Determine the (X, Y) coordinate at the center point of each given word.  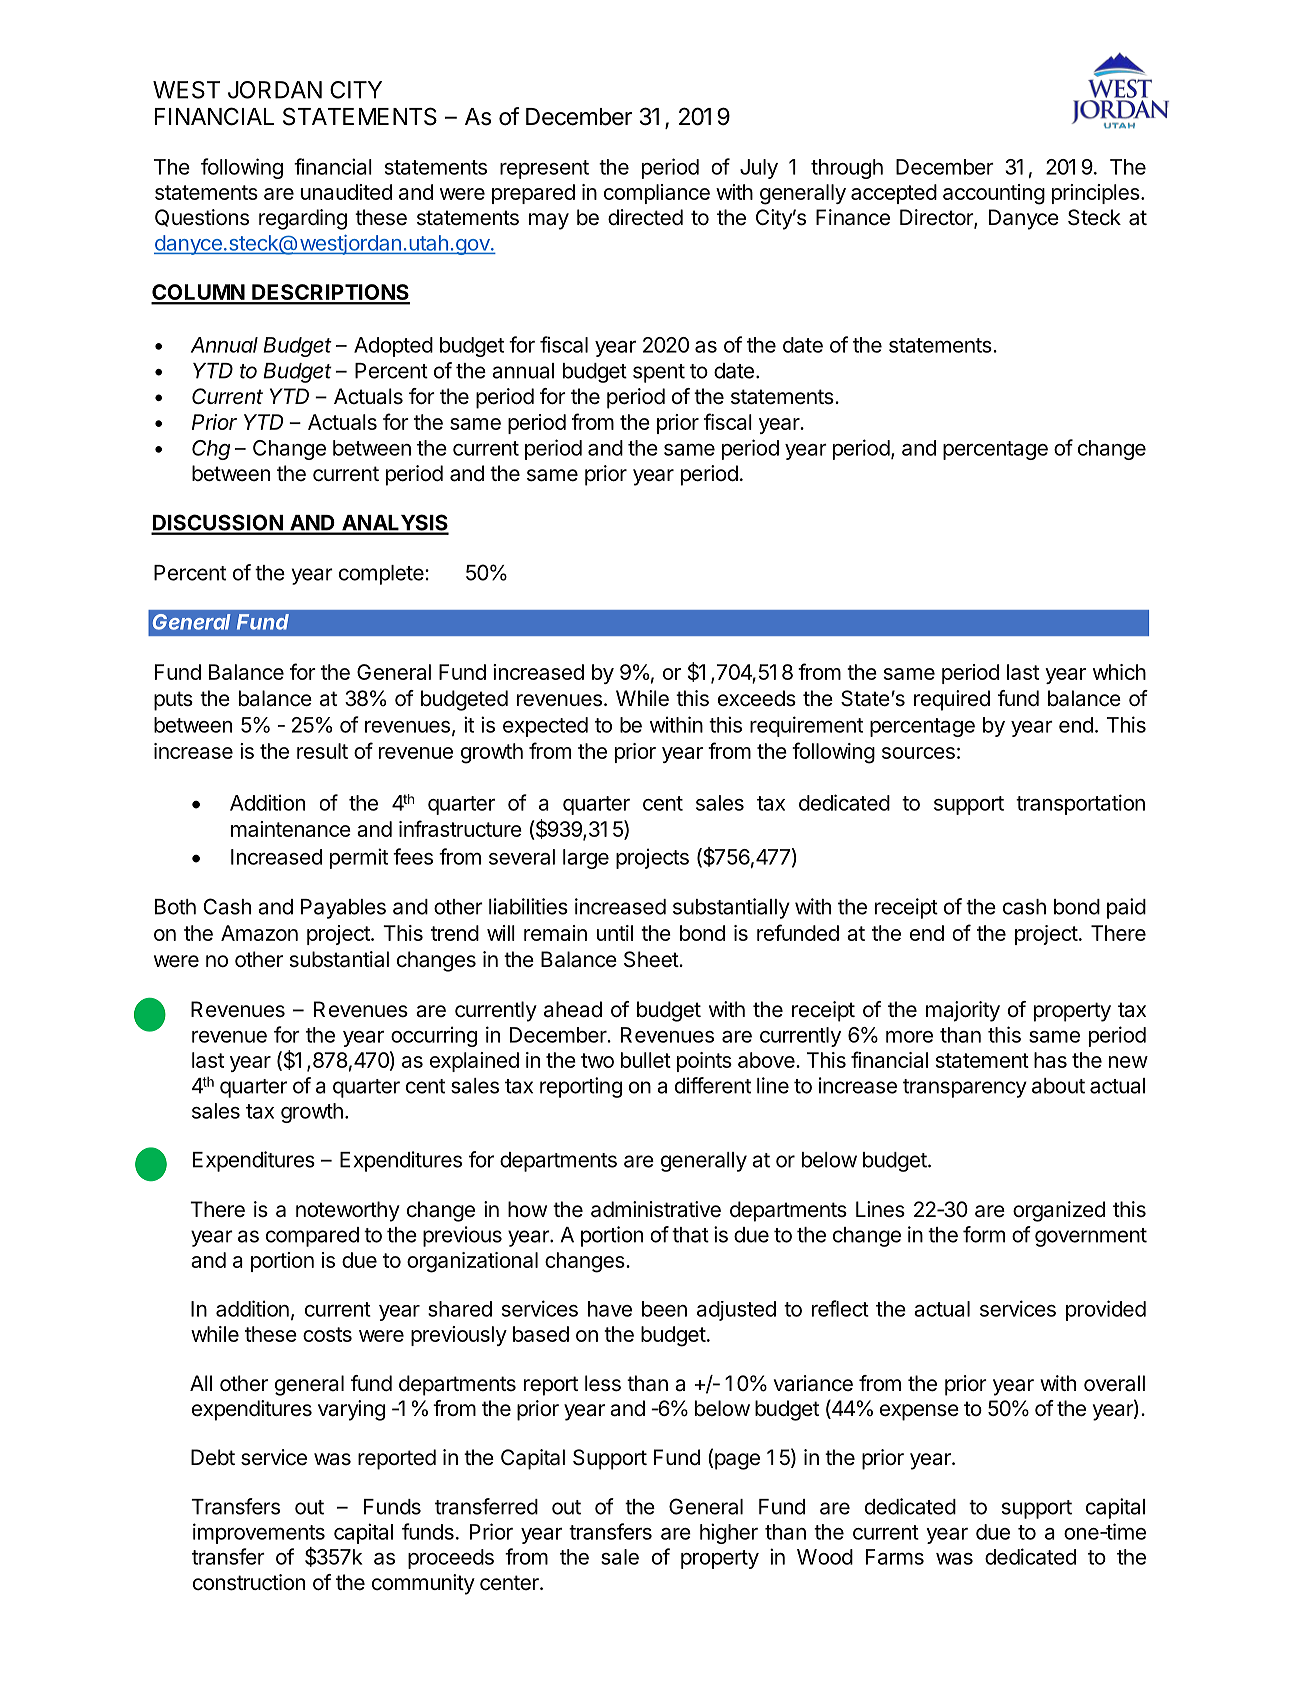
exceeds (757, 698)
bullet (646, 1060)
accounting (994, 194)
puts (173, 701)
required (952, 700)
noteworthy (348, 1211)
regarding (303, 219)
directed (645, 217)
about (1058, 1086)
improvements (259, 1533)
